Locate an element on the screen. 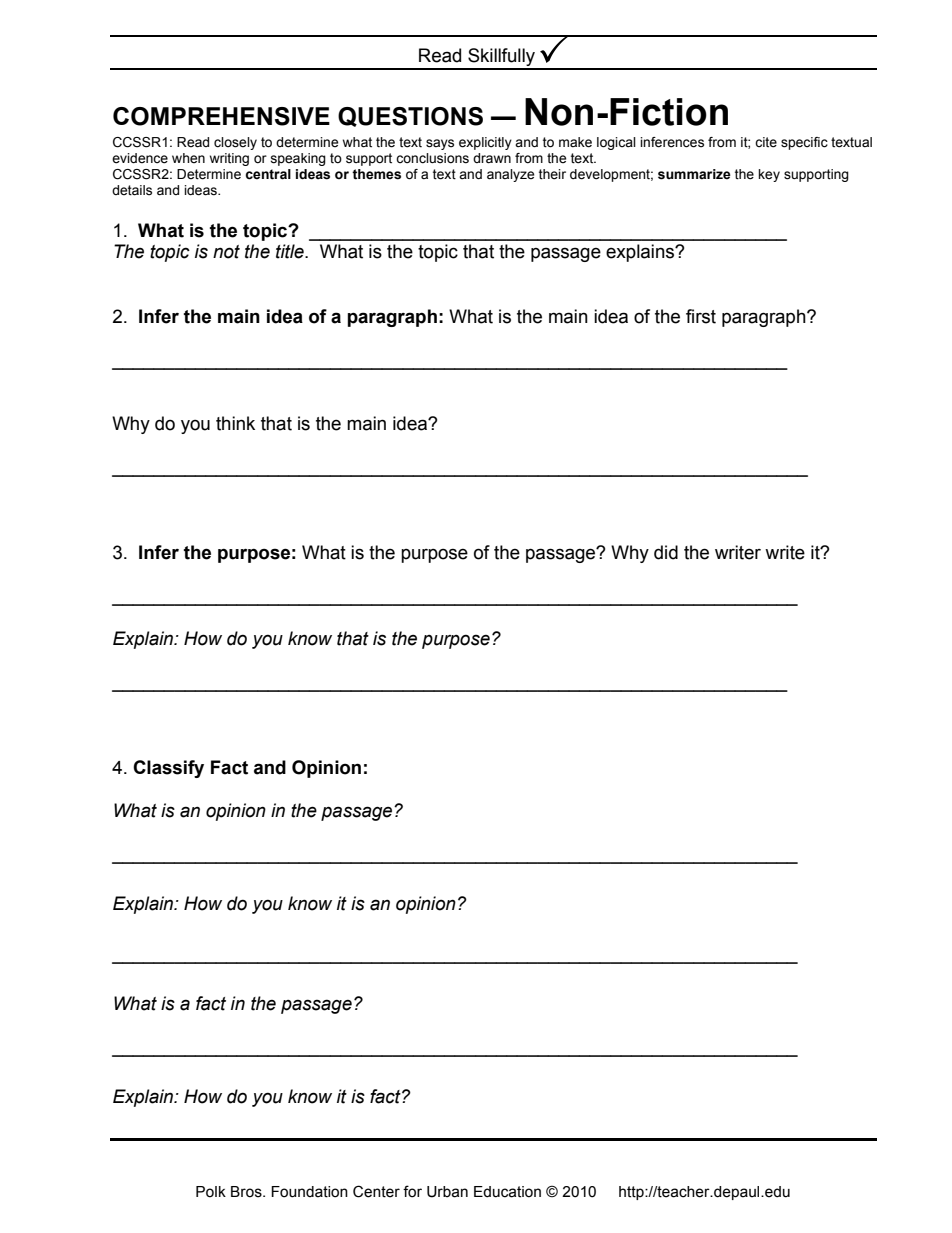 The image size is (952, 1233). Education is located at coordinates (507, 1192).
